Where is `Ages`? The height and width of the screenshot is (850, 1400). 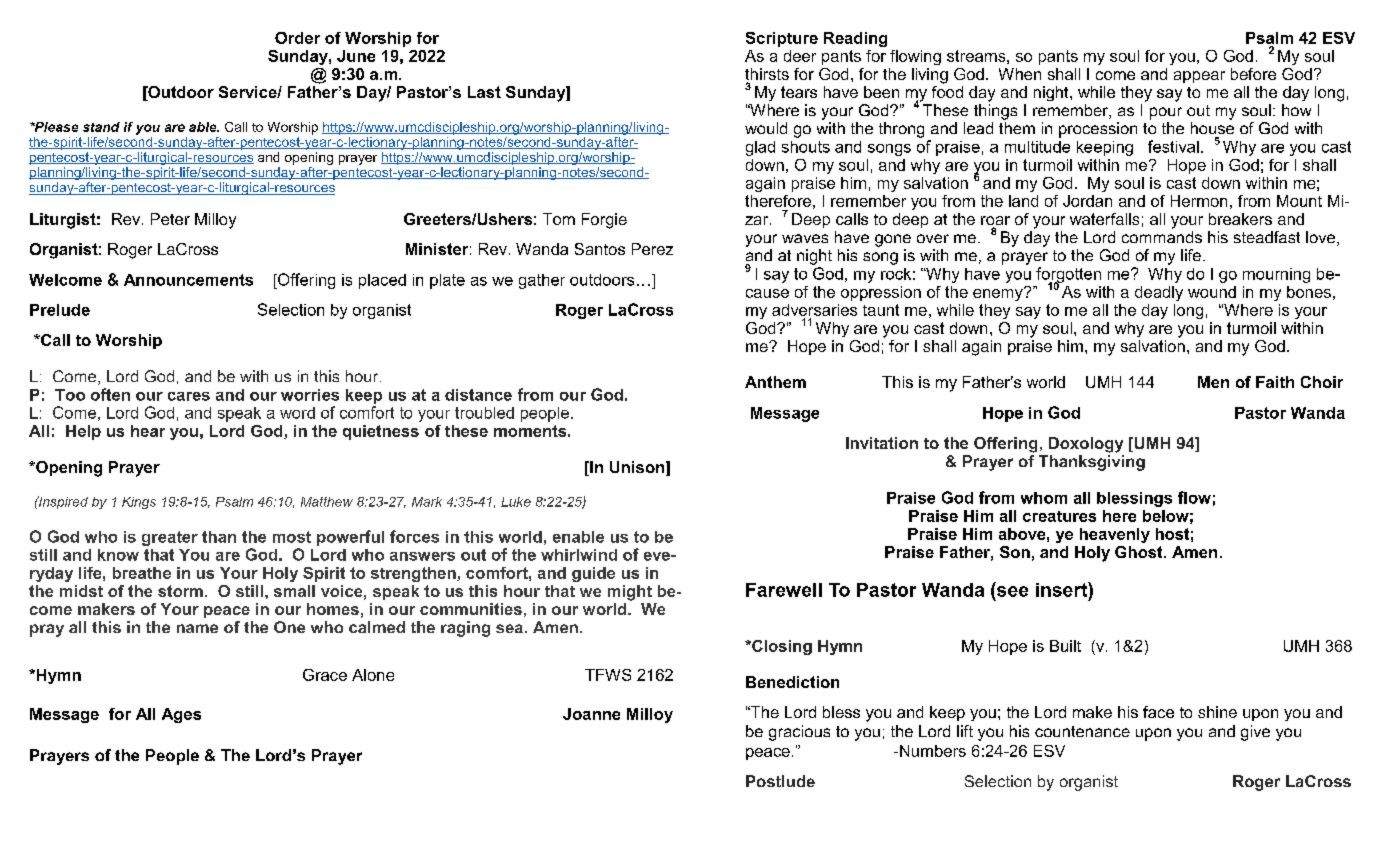
Ages is located at coordinates (181, 715).
